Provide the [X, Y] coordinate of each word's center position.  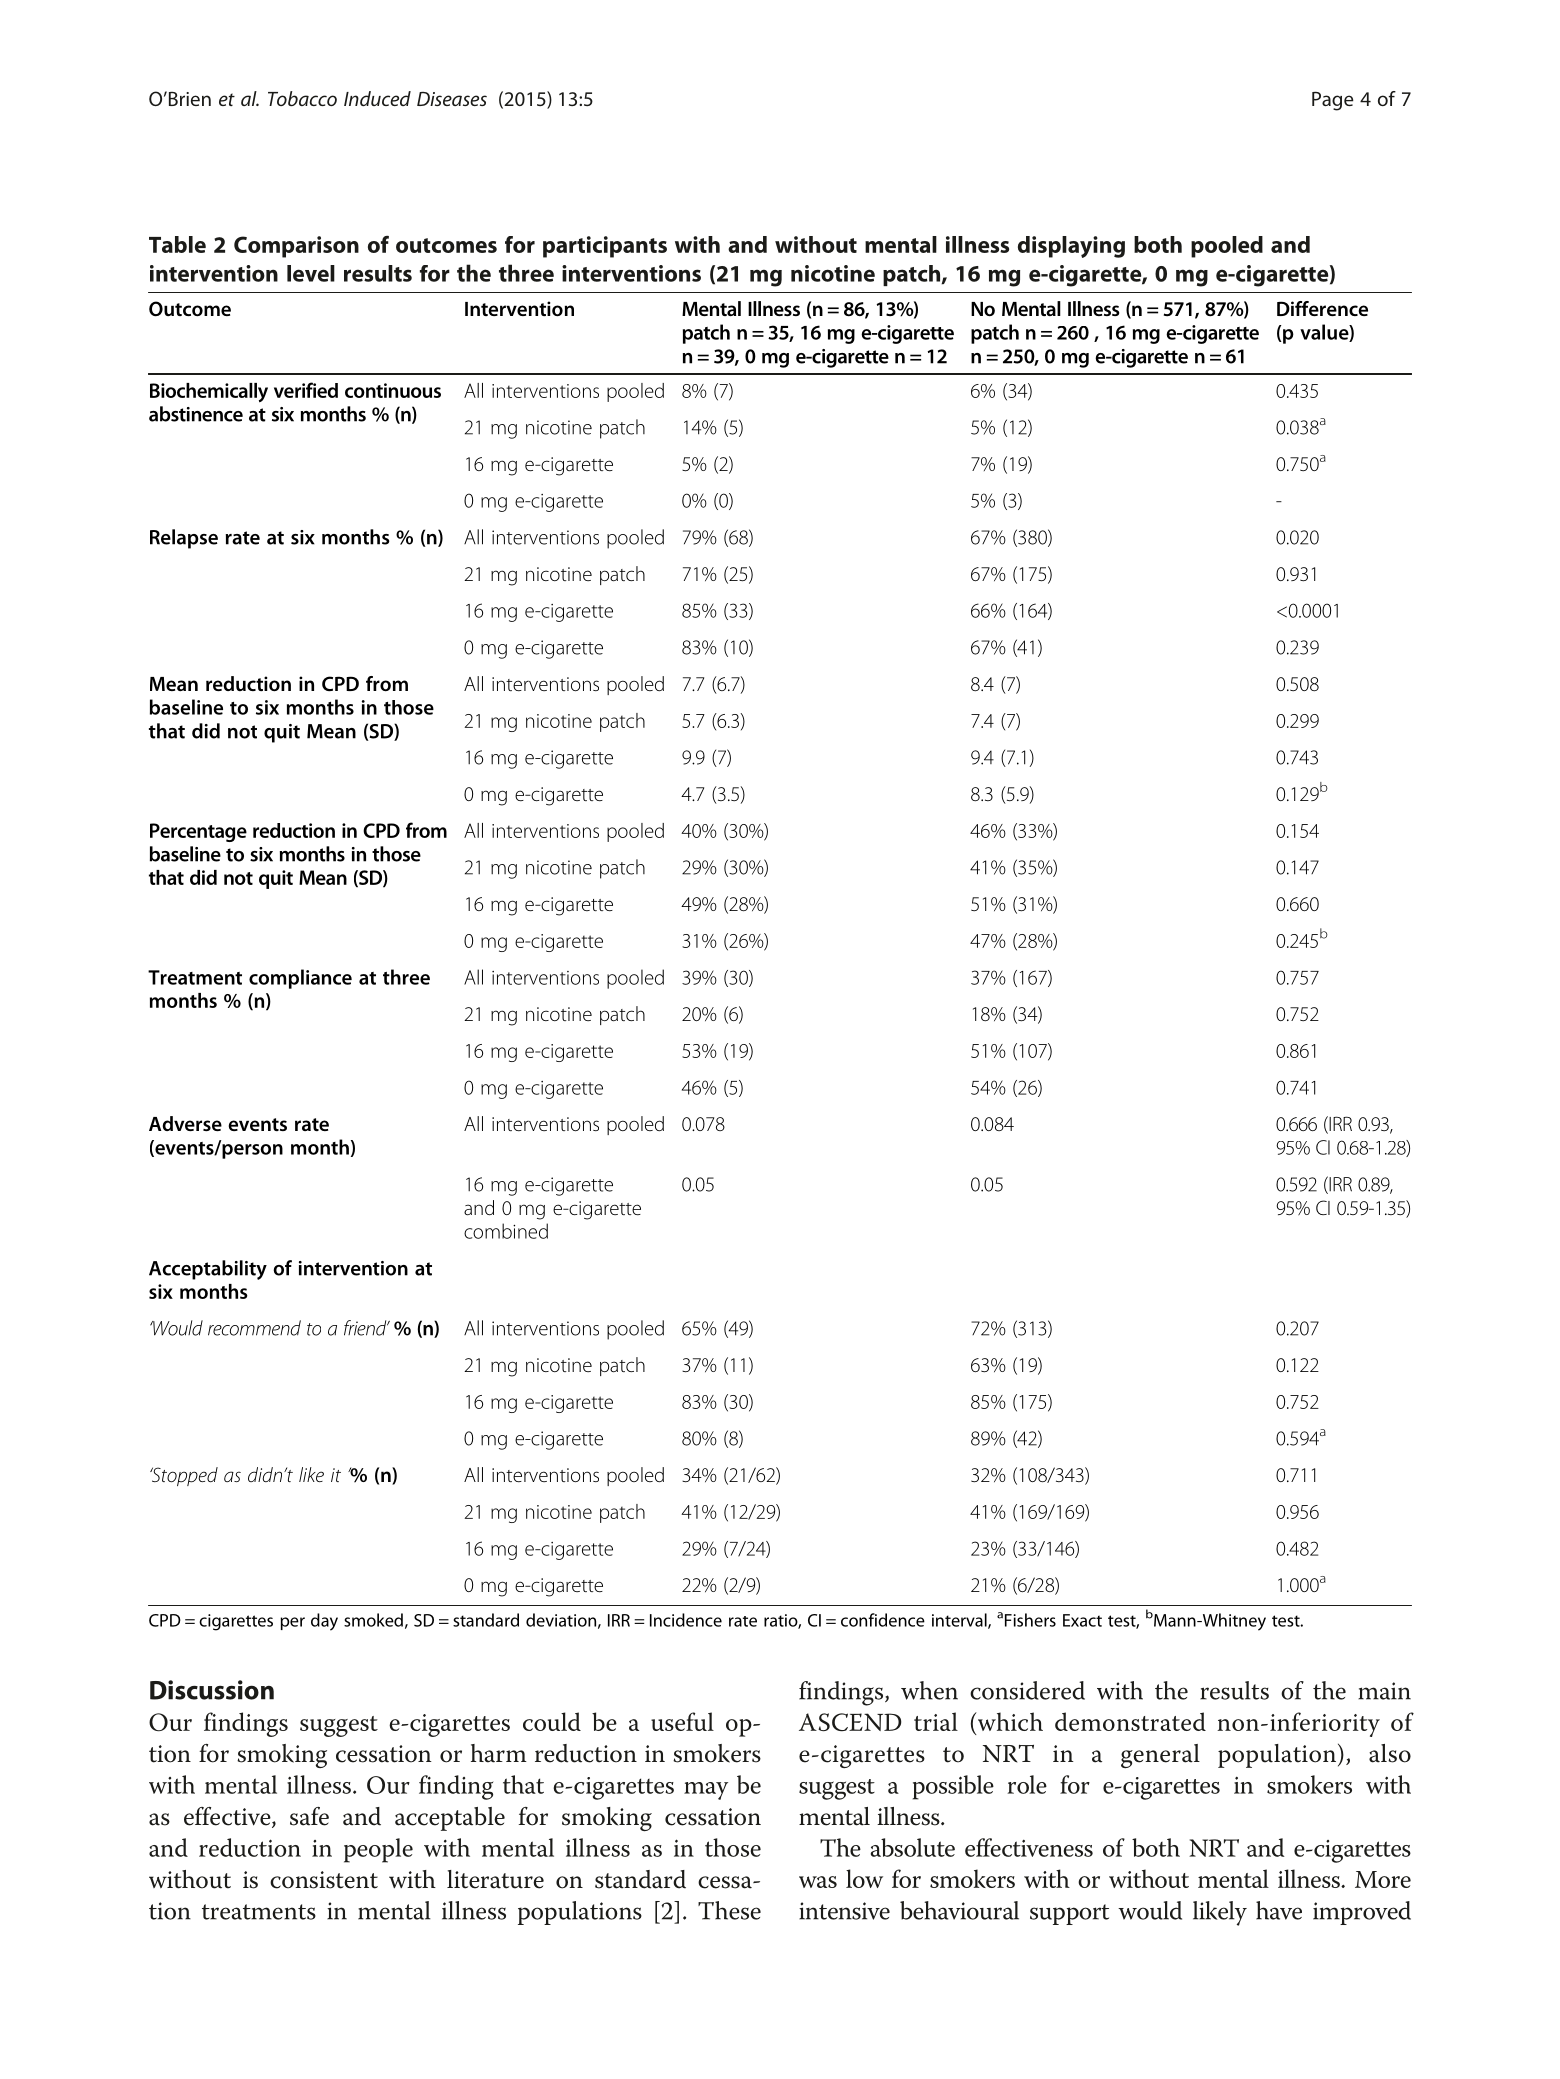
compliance [300, 979]
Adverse [185, 1123]
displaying [1071, 247]
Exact [1082, 1620]
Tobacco [302, 98]
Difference [1322, 308]
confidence [883, 1620]
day [324, 1622]
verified [306, 390]
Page [1333, 101]
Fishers [1030, 1620]
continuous [393, 390]
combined [506, 1231]
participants [605, 247]
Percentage [198, 832]
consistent [324, 1880]
